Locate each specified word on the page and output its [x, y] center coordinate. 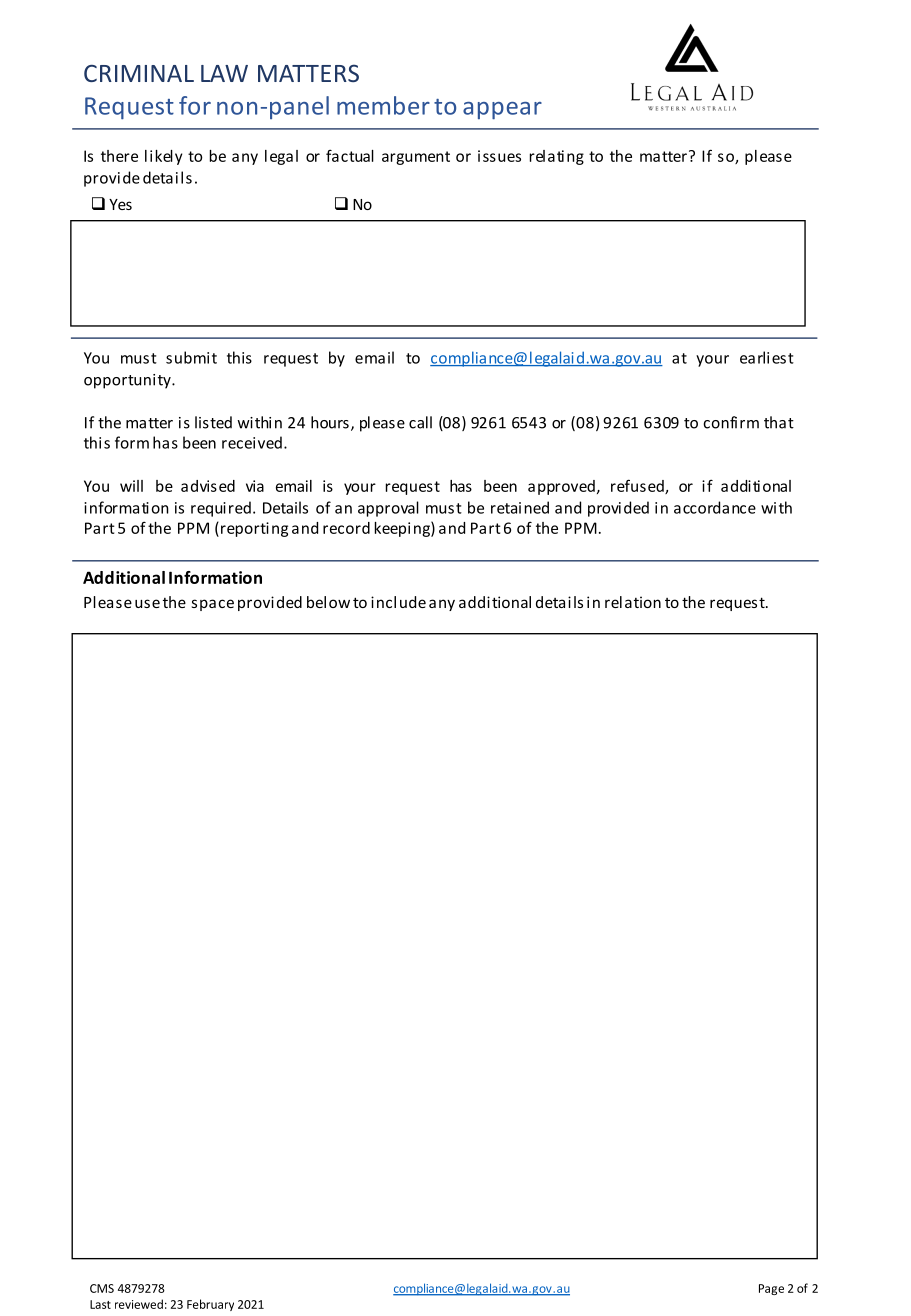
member [383, 105]
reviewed [139, 1304]
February [210, 1305]
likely [163, 157]
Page [771, 1289]
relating [557, 157]
